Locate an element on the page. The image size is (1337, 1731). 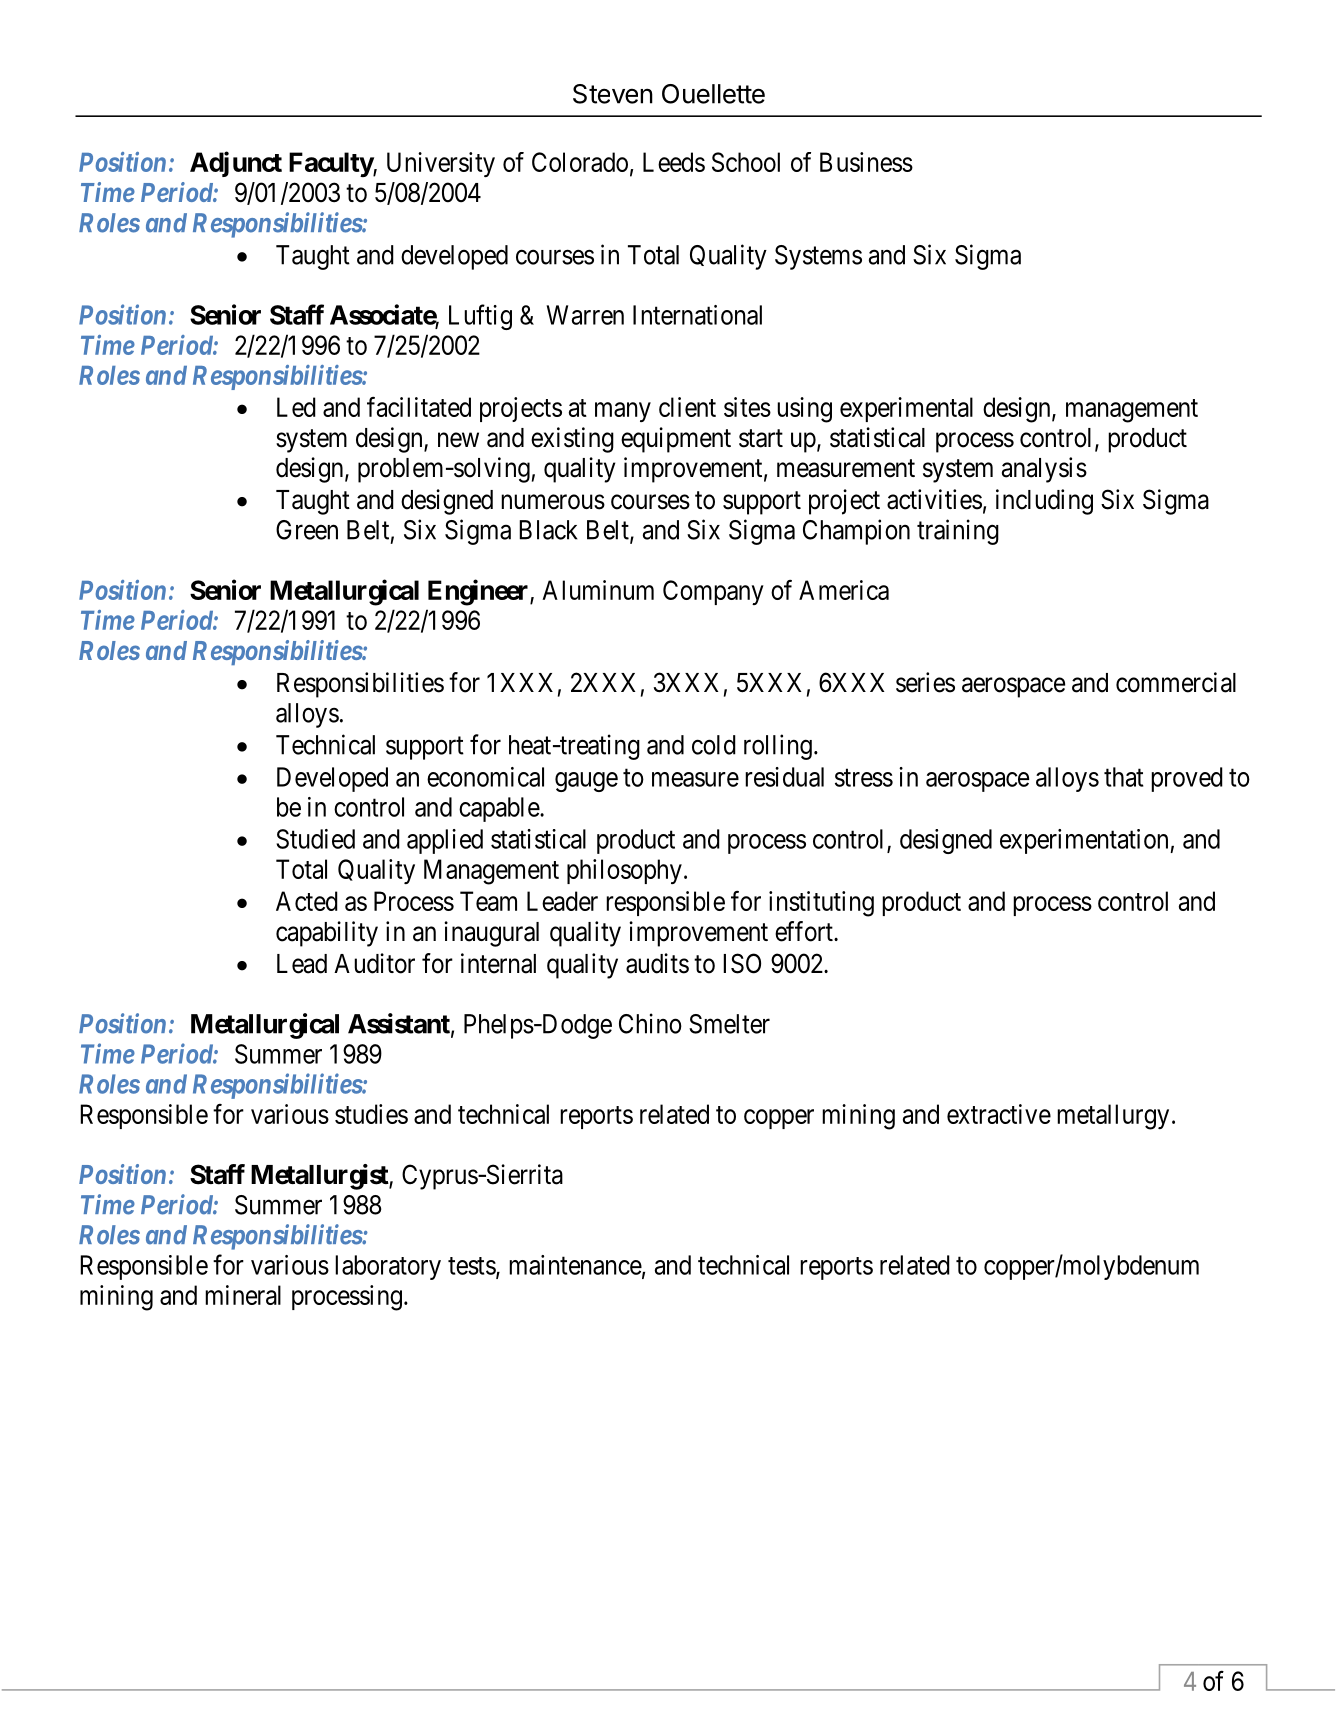
metallurgy is located at coordinates (1113, 1117).
